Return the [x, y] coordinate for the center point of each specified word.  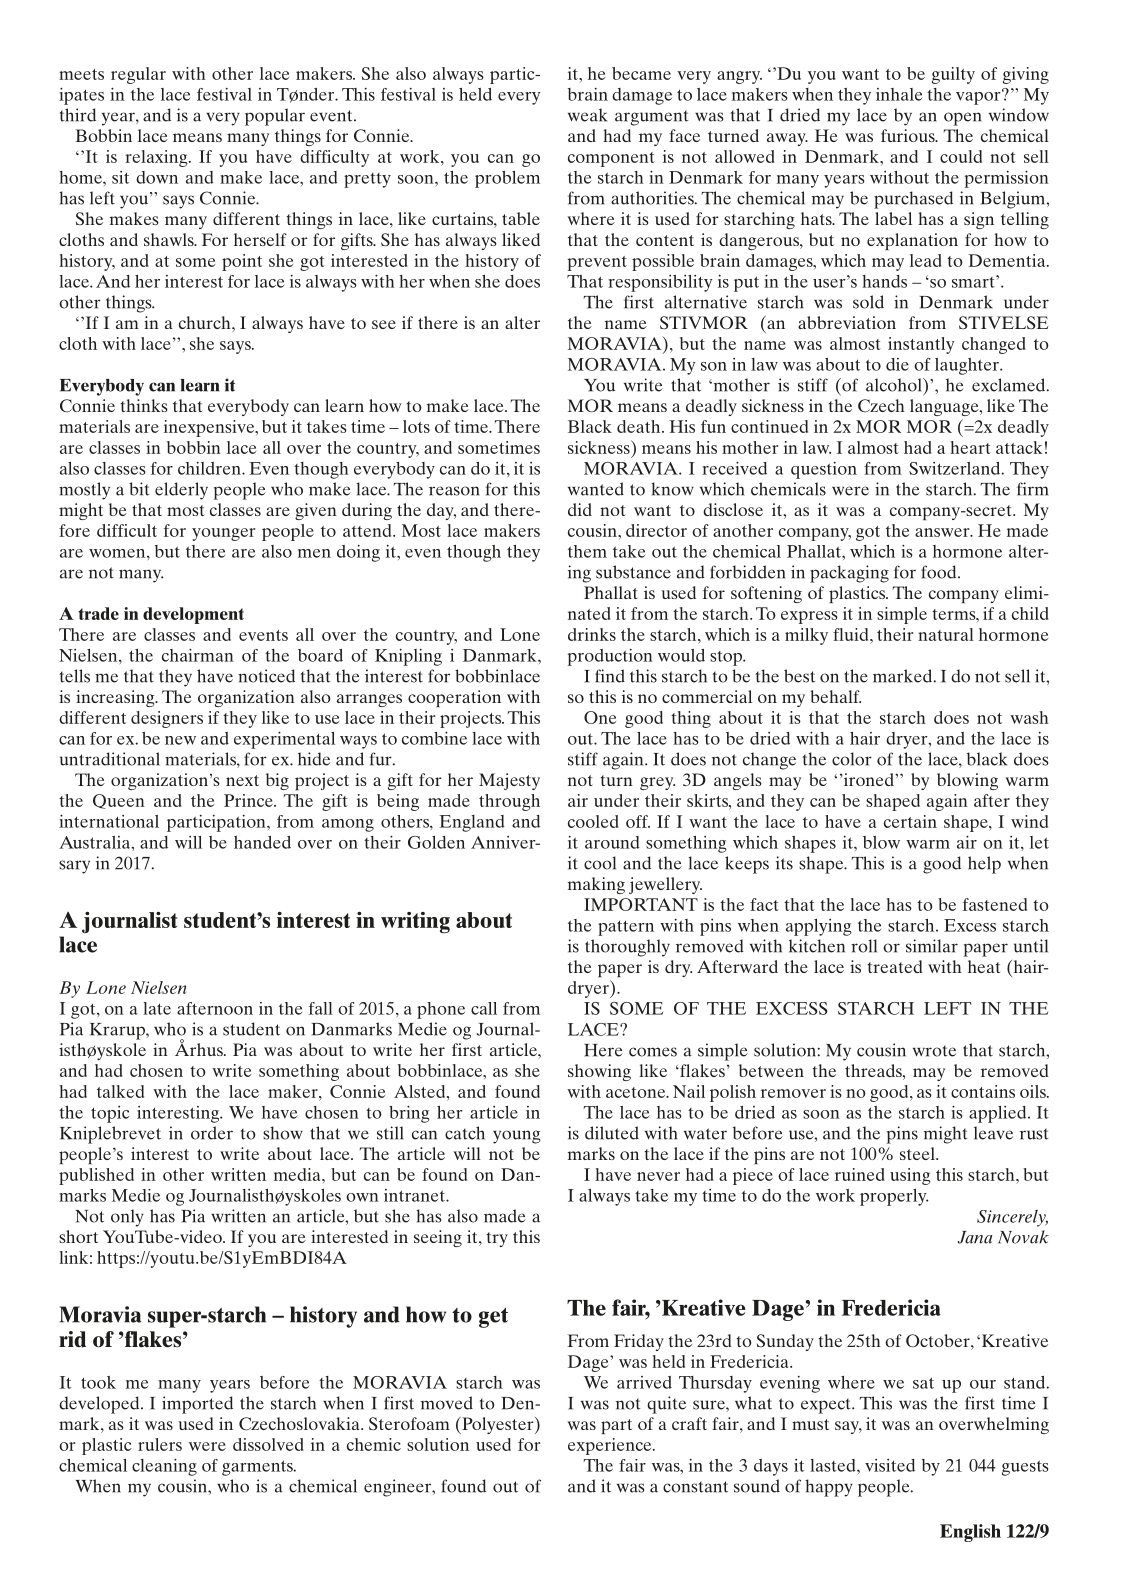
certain [910, 821]
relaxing [157, 158]
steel [918, 1153]
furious [909, 135]
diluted [612, 1133]
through [509, 802]
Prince [249, 800]
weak [587, 115]
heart [970, 447]
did [580, 509]
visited [890, 1465]
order [212, 1133]
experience [611, 1446]
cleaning [164, 1467]
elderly [181, 491]
